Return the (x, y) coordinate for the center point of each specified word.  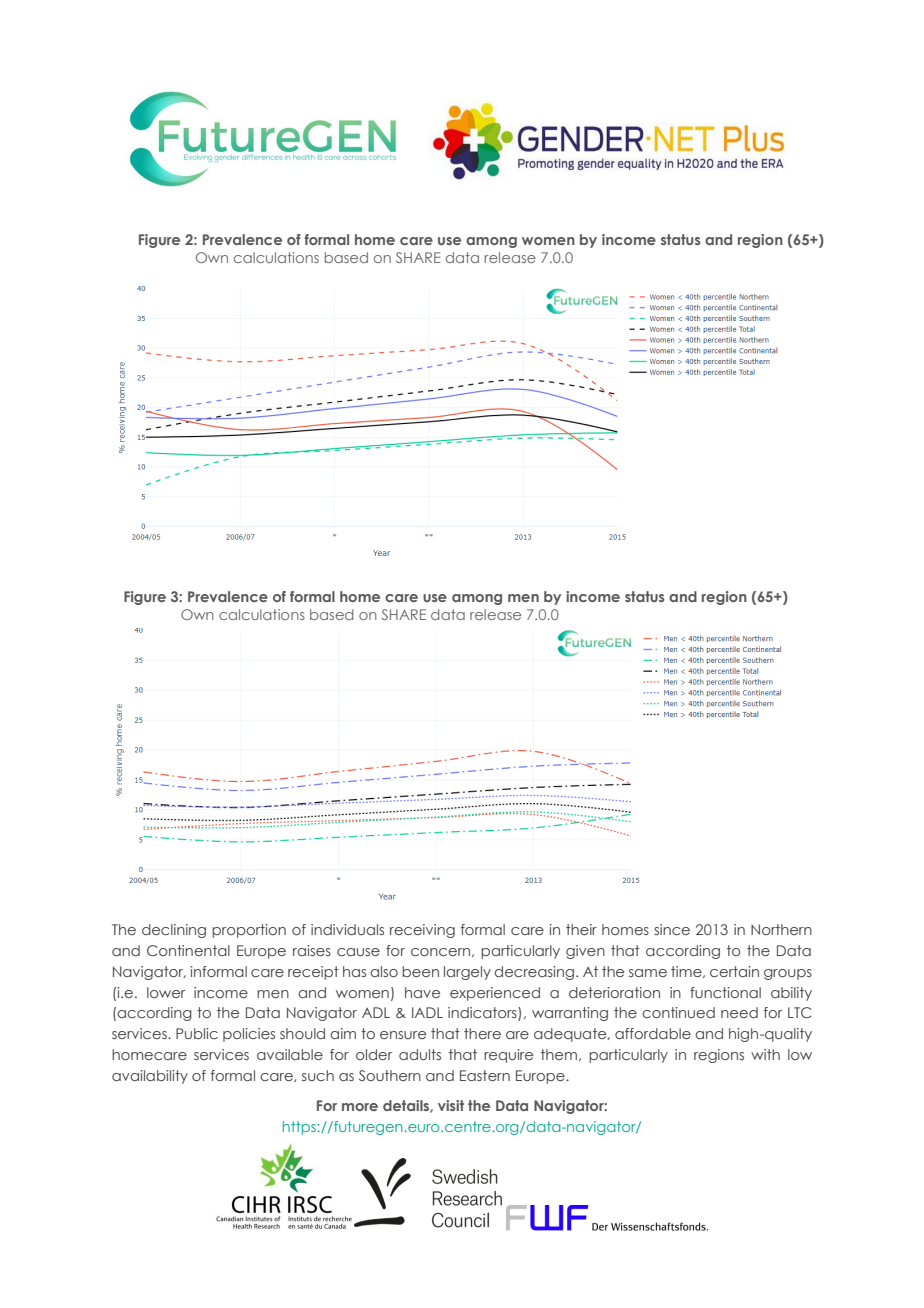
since (672, 929)
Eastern (485, 1075)
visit (451, 1105)
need (739, 1012)
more (360, 1107)
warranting (570, 1014)
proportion (249, 931)
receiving (422, 931)
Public (197, 1033)
